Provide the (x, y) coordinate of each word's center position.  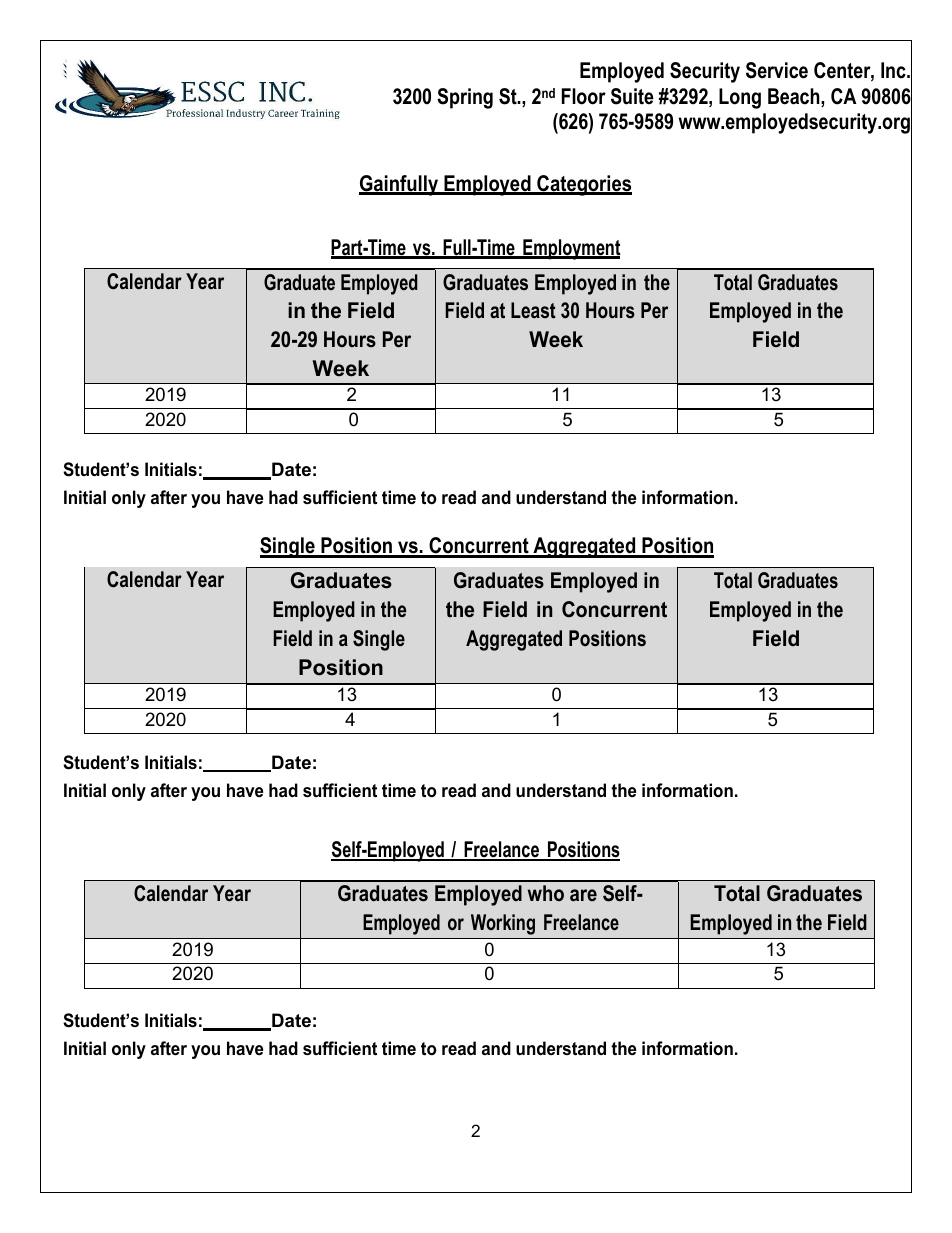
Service (777, 70)
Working (503, 924)
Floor (584, 96)
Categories (583, 185)
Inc (894, 70)
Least (533, 310)
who (546, 893)
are (583, 895)
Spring (465, 98)
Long (740, 98)
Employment (571, 249)
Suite (632, 96)
